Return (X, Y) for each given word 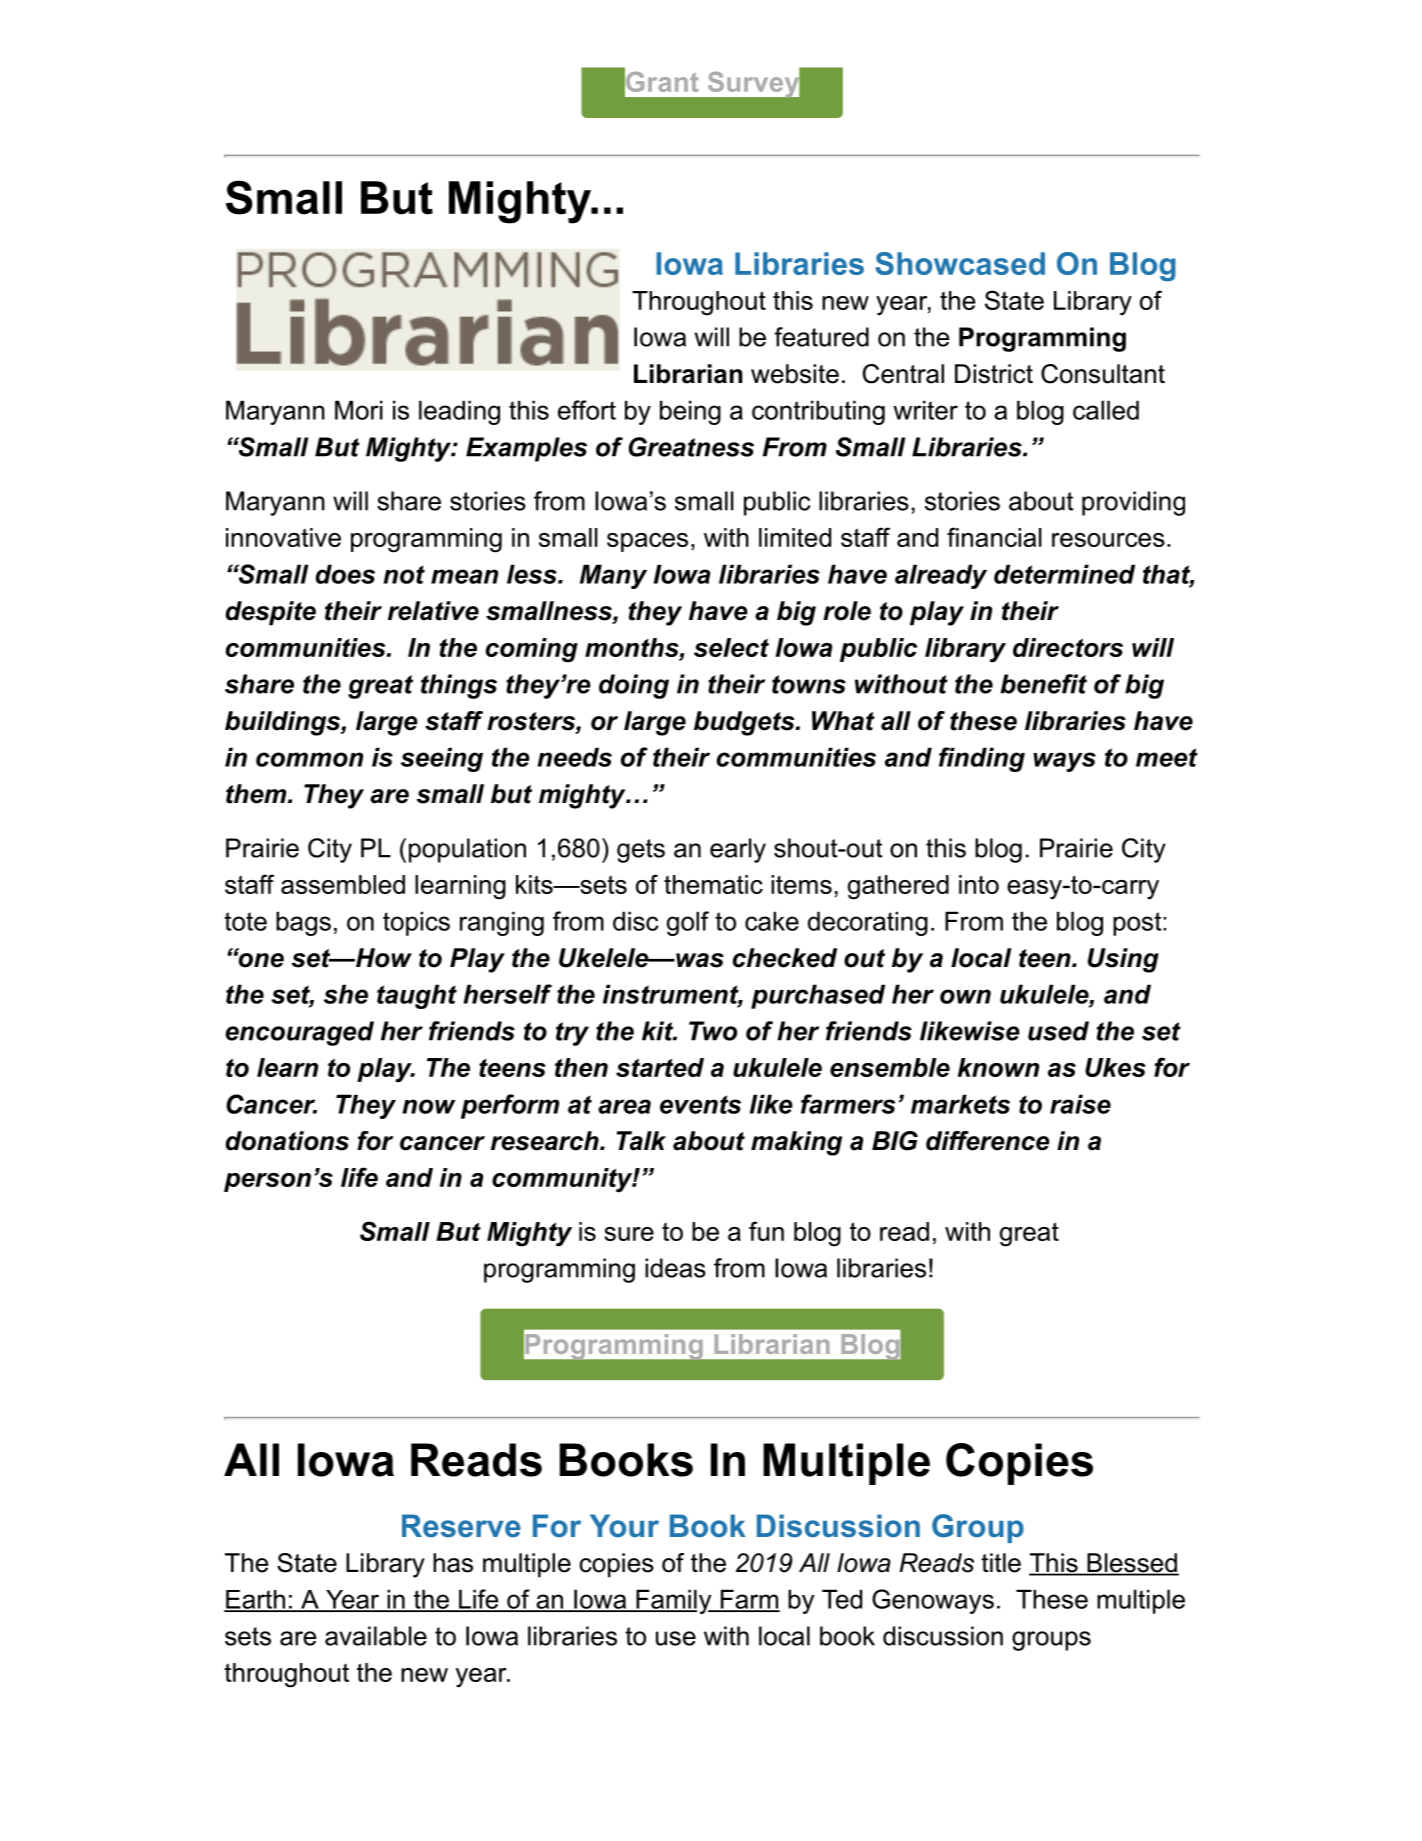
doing (634, 686)
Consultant (1103, 374)
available (376, 1636)
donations (287, 1141)
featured (821, 337)
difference (988, 1141)
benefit (1044, 684)
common (309, 759)
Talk (641, 1141)
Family (673, 1601)
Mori (359, 410)
